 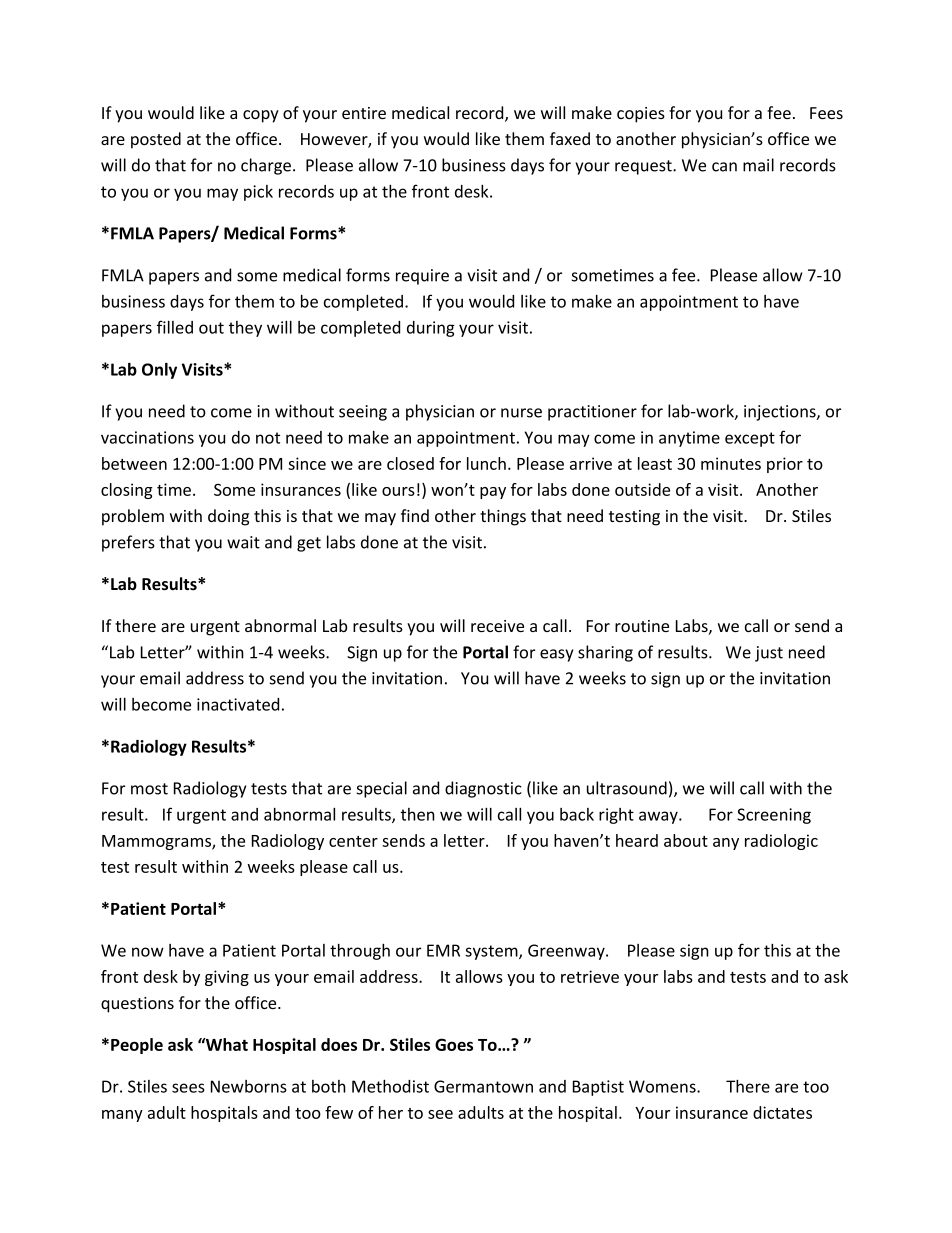 I want to click on just, so click(x=769, y=654).
